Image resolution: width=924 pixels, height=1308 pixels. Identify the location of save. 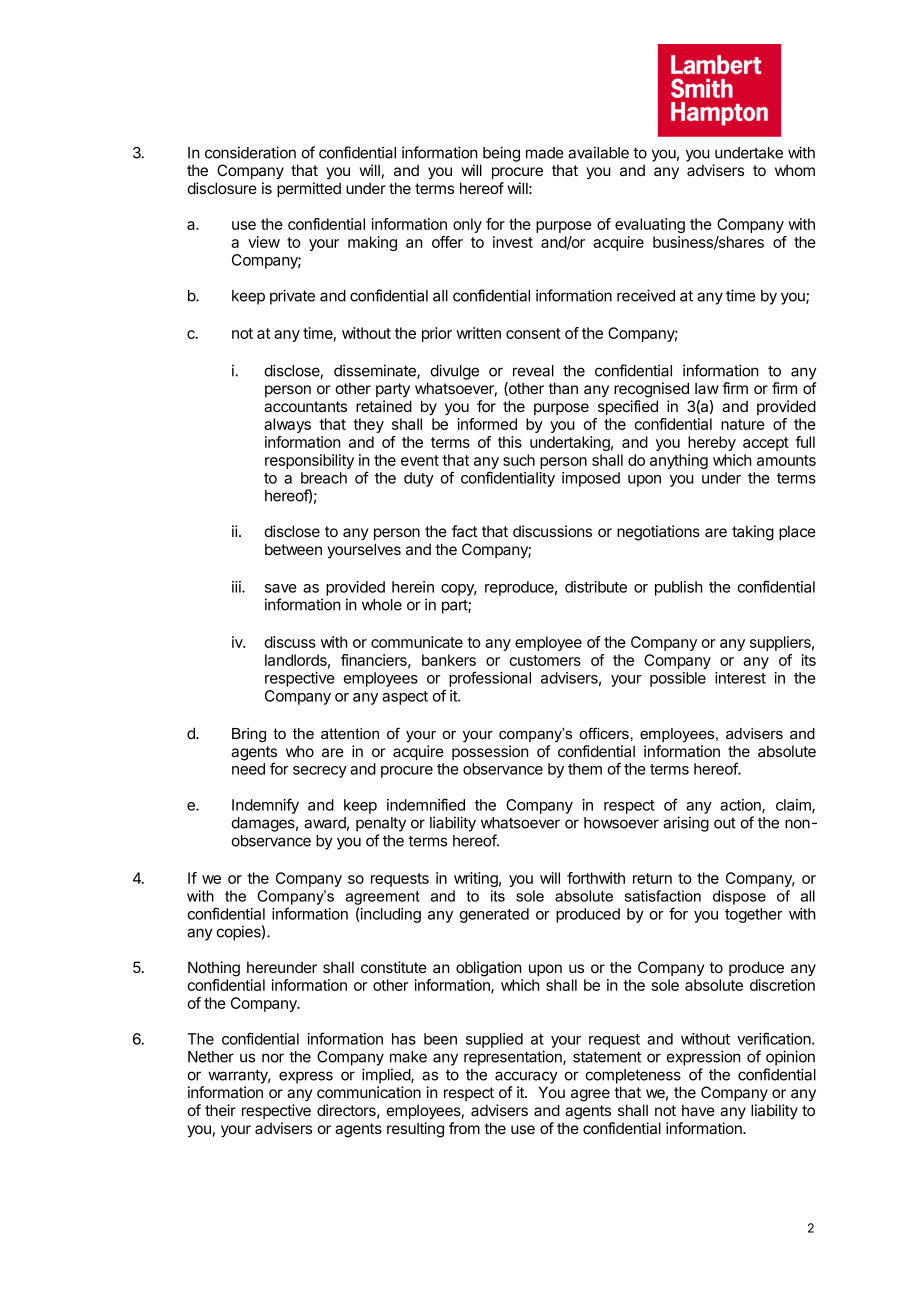
(281, 588).
